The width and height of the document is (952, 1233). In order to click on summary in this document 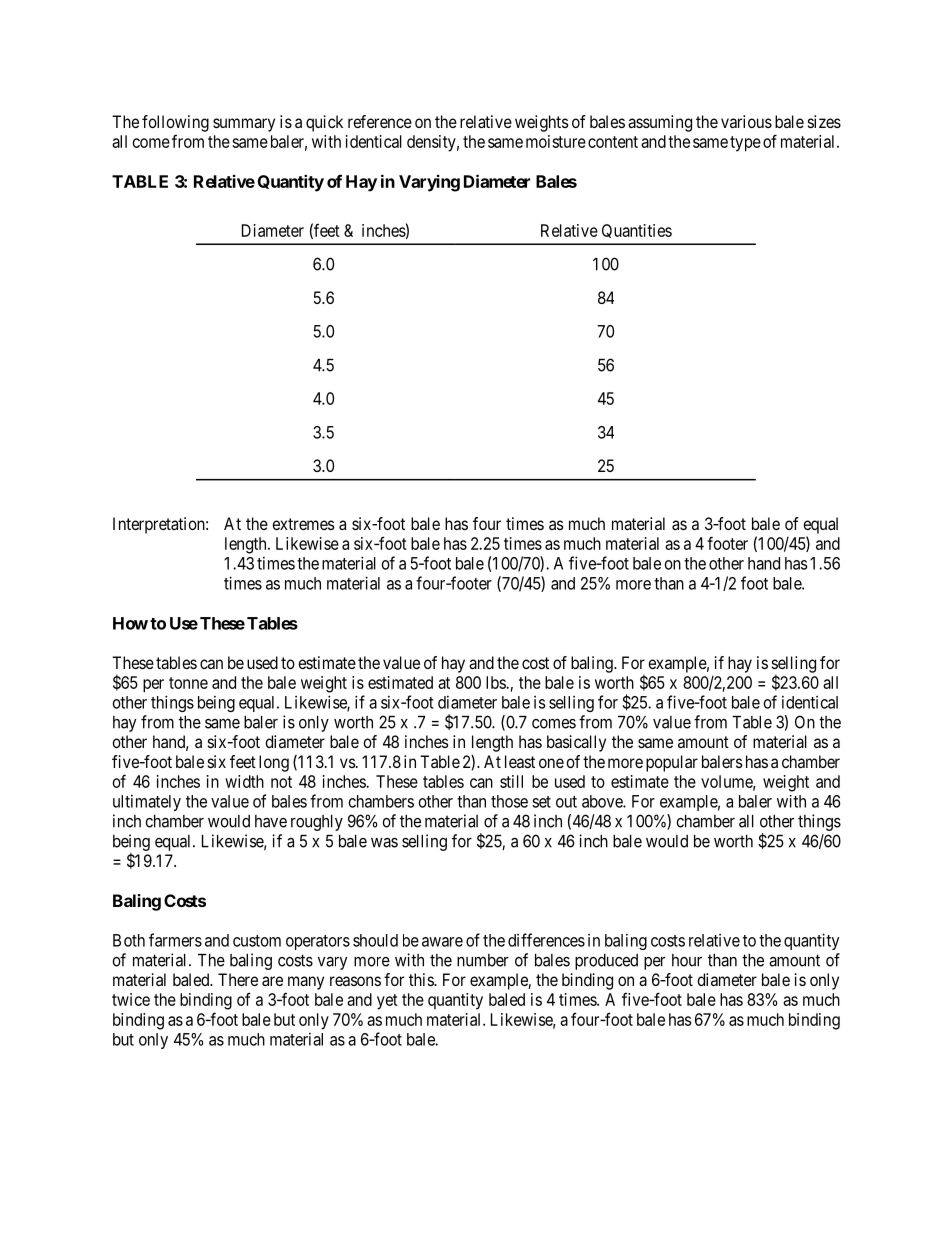, I will do `click(244, 125)`.
